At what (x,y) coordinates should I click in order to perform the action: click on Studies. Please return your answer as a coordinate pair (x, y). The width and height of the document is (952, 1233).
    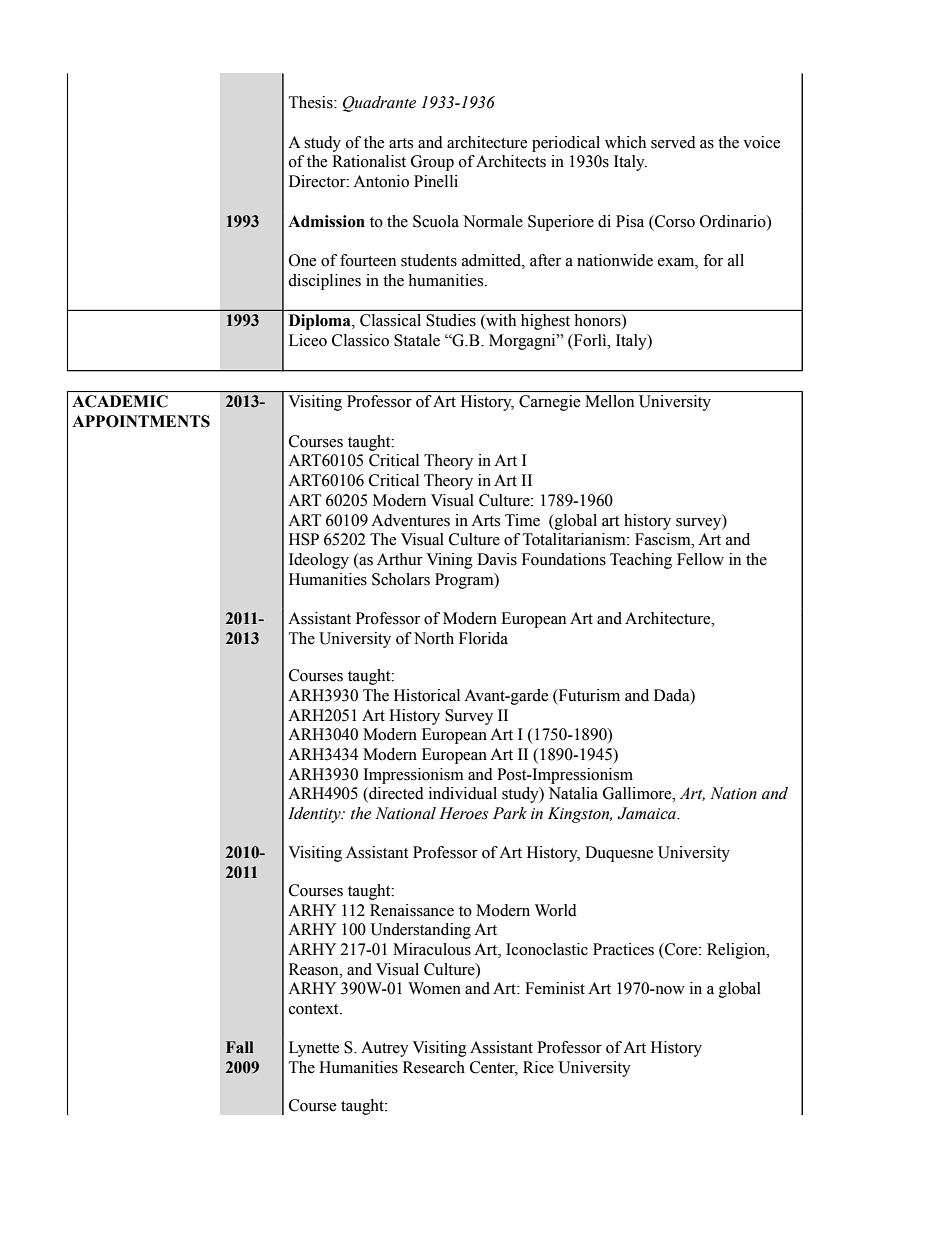
    Looking at the image, I should click on (451, 320).
